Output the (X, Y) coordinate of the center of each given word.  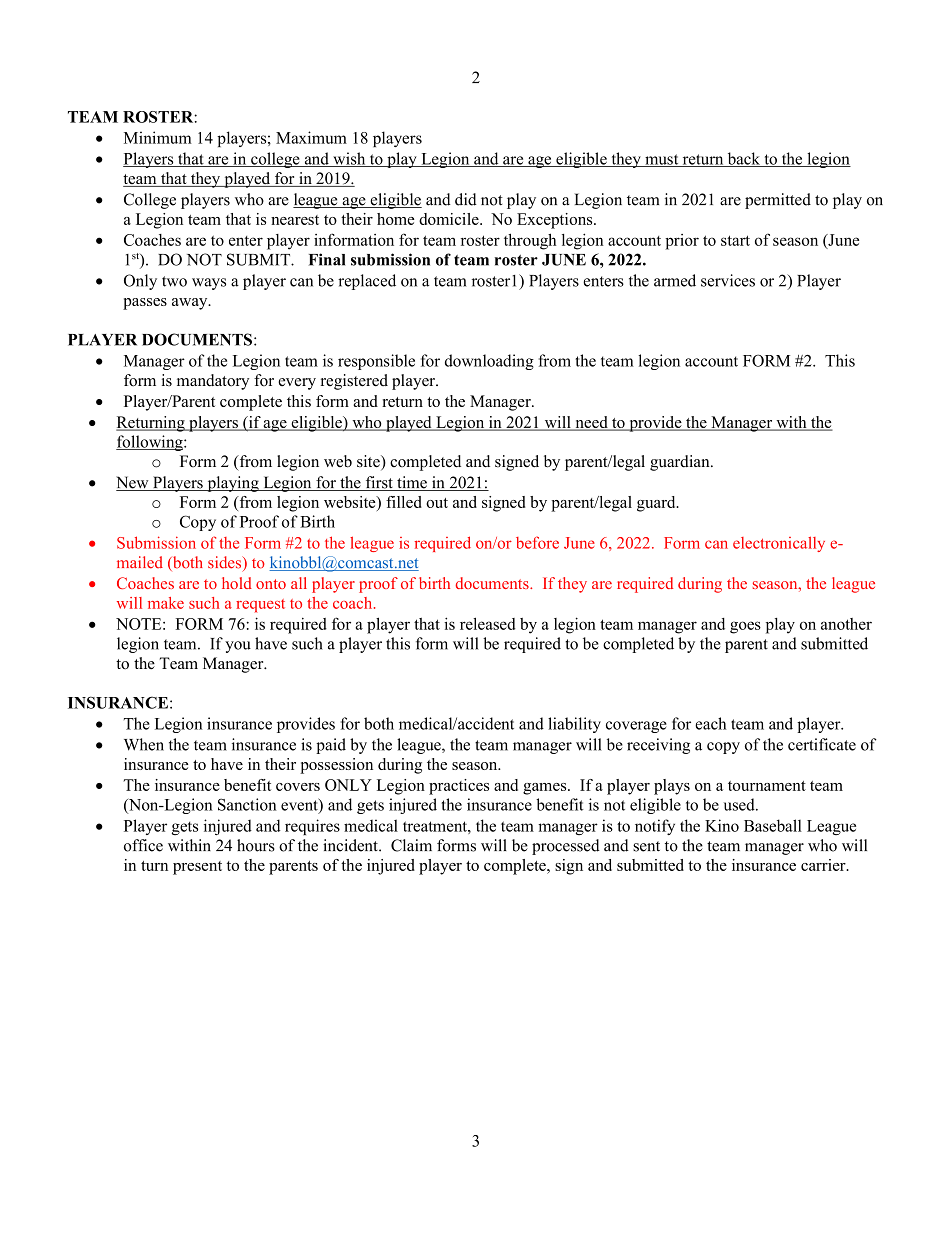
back (744, 159)
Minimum (158, 137)
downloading (489, 362)
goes (745, 627)
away (191, 304)
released (488, 623)
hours (256, 845)
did (466, 199)
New (133, 483)
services (728, 280)
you (238, 647)
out (437, 503)
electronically (779, 544)
